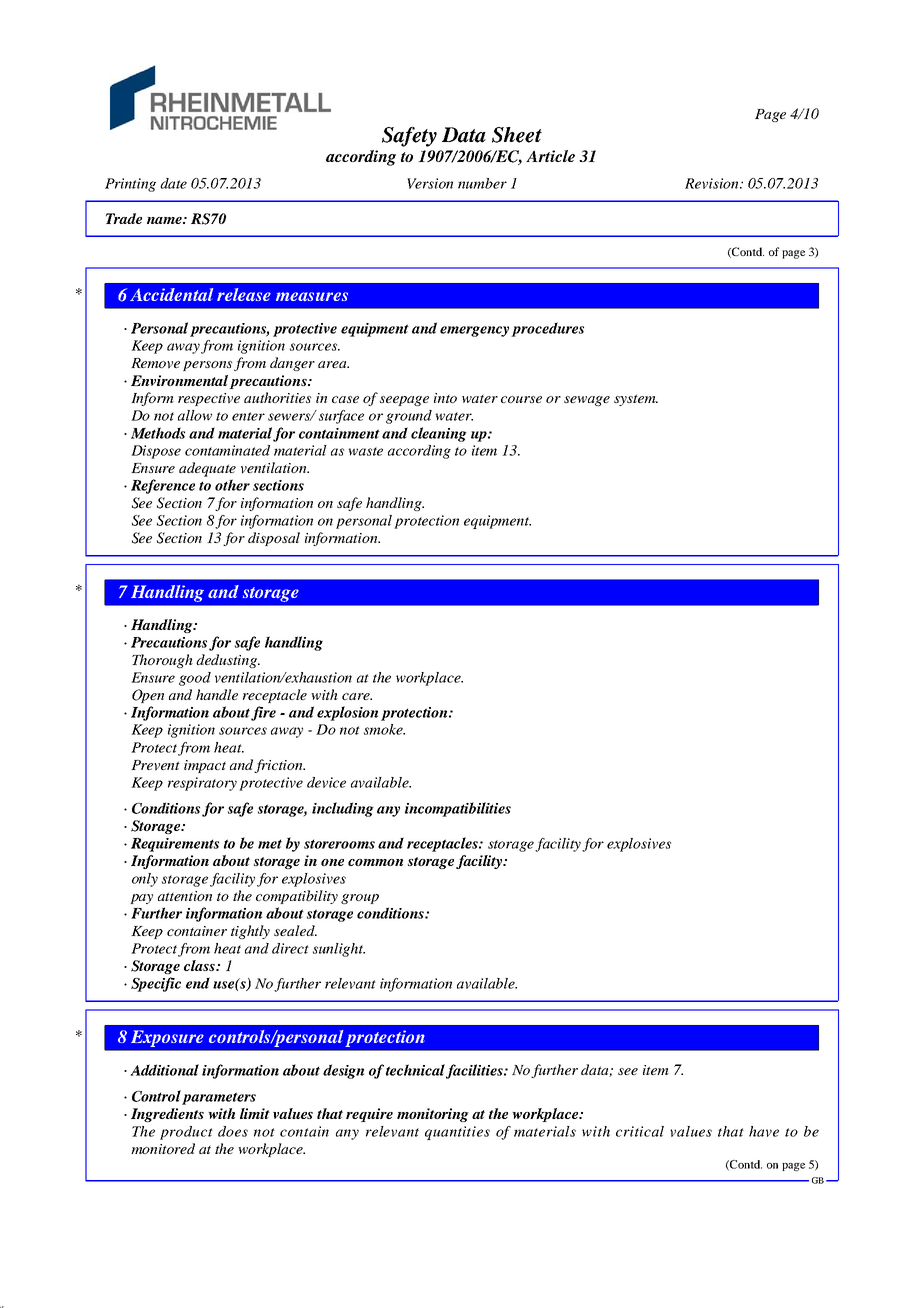  What do you see at coordinates (713, 183) in the screenshot?
I see `Revision` at bounding box center [713, 183].
